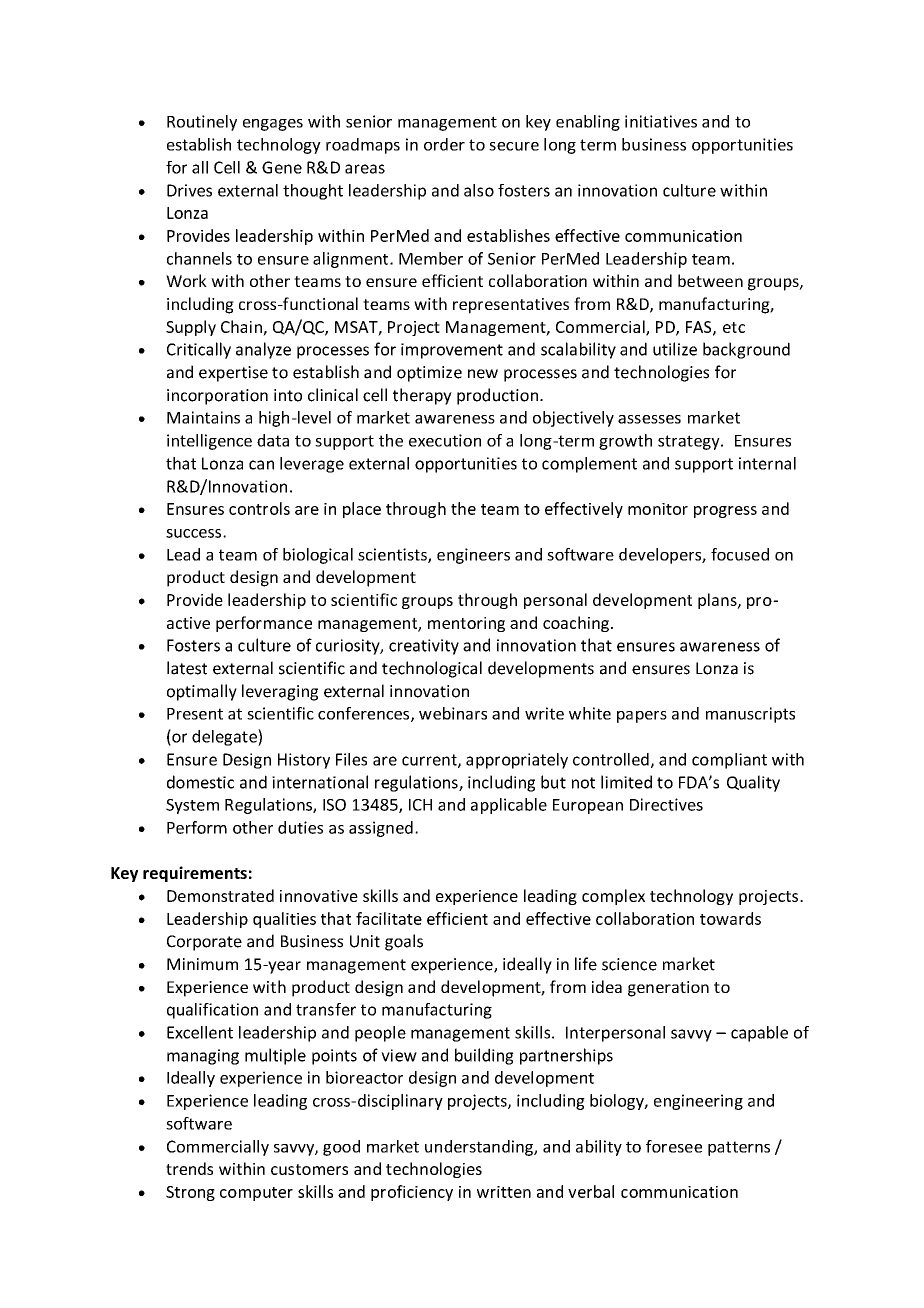 The height and width of the page is (1308, 924). I want to click on initiatives, so click(661, 121).
